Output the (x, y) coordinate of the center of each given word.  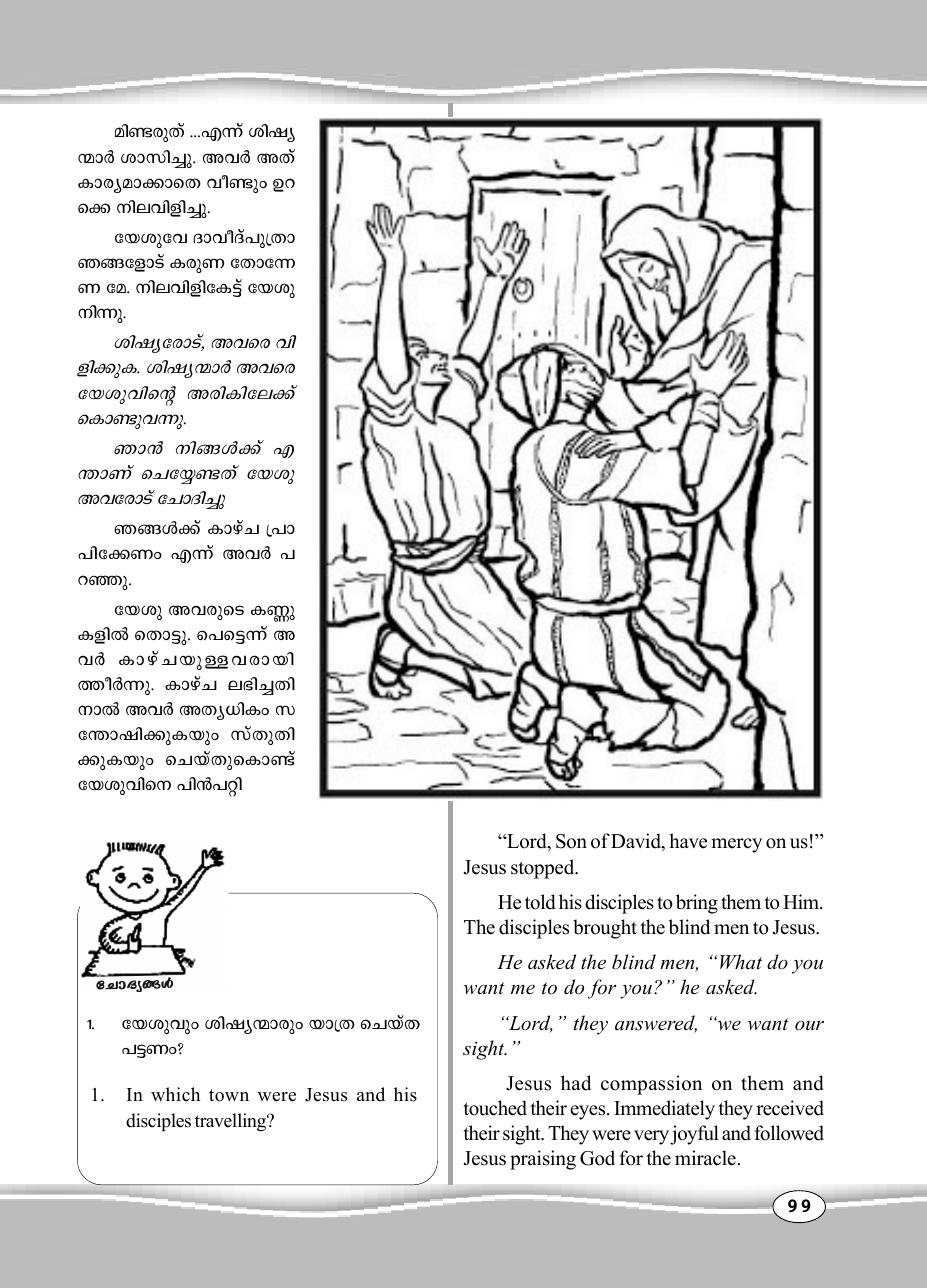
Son (571, 841)
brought (605, 929)
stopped (544, 869)
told (540, 902)
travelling (232, 1122)
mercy (736, 845)
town (229, 1095)
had (576, 1083)
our (809, 1026)
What (741, 961)
